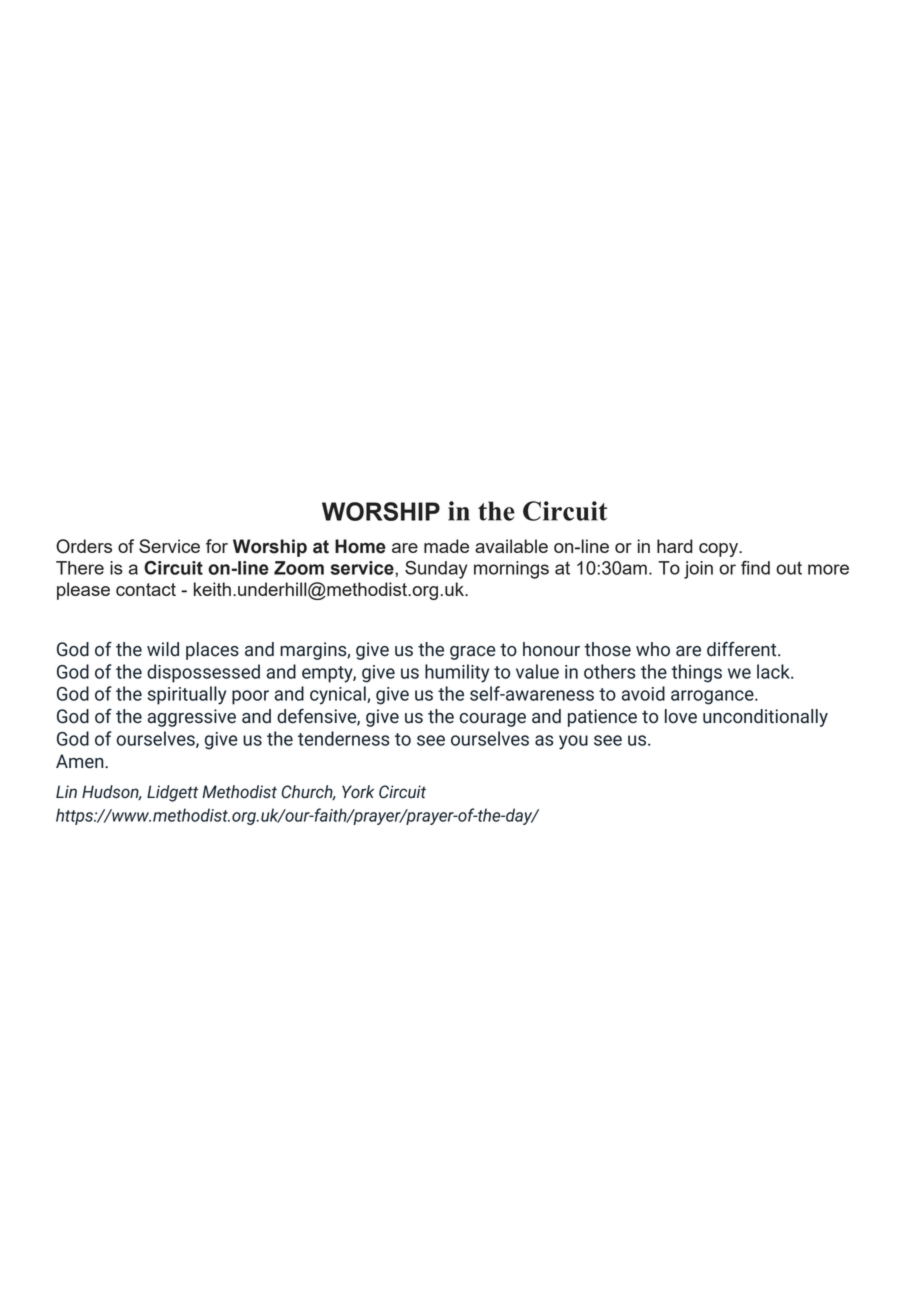 The width and height of the screenshot is (924, 1308). Describe the element at coordinates (203, 673) in the screenshot. I see `dispossessed` at that location.
